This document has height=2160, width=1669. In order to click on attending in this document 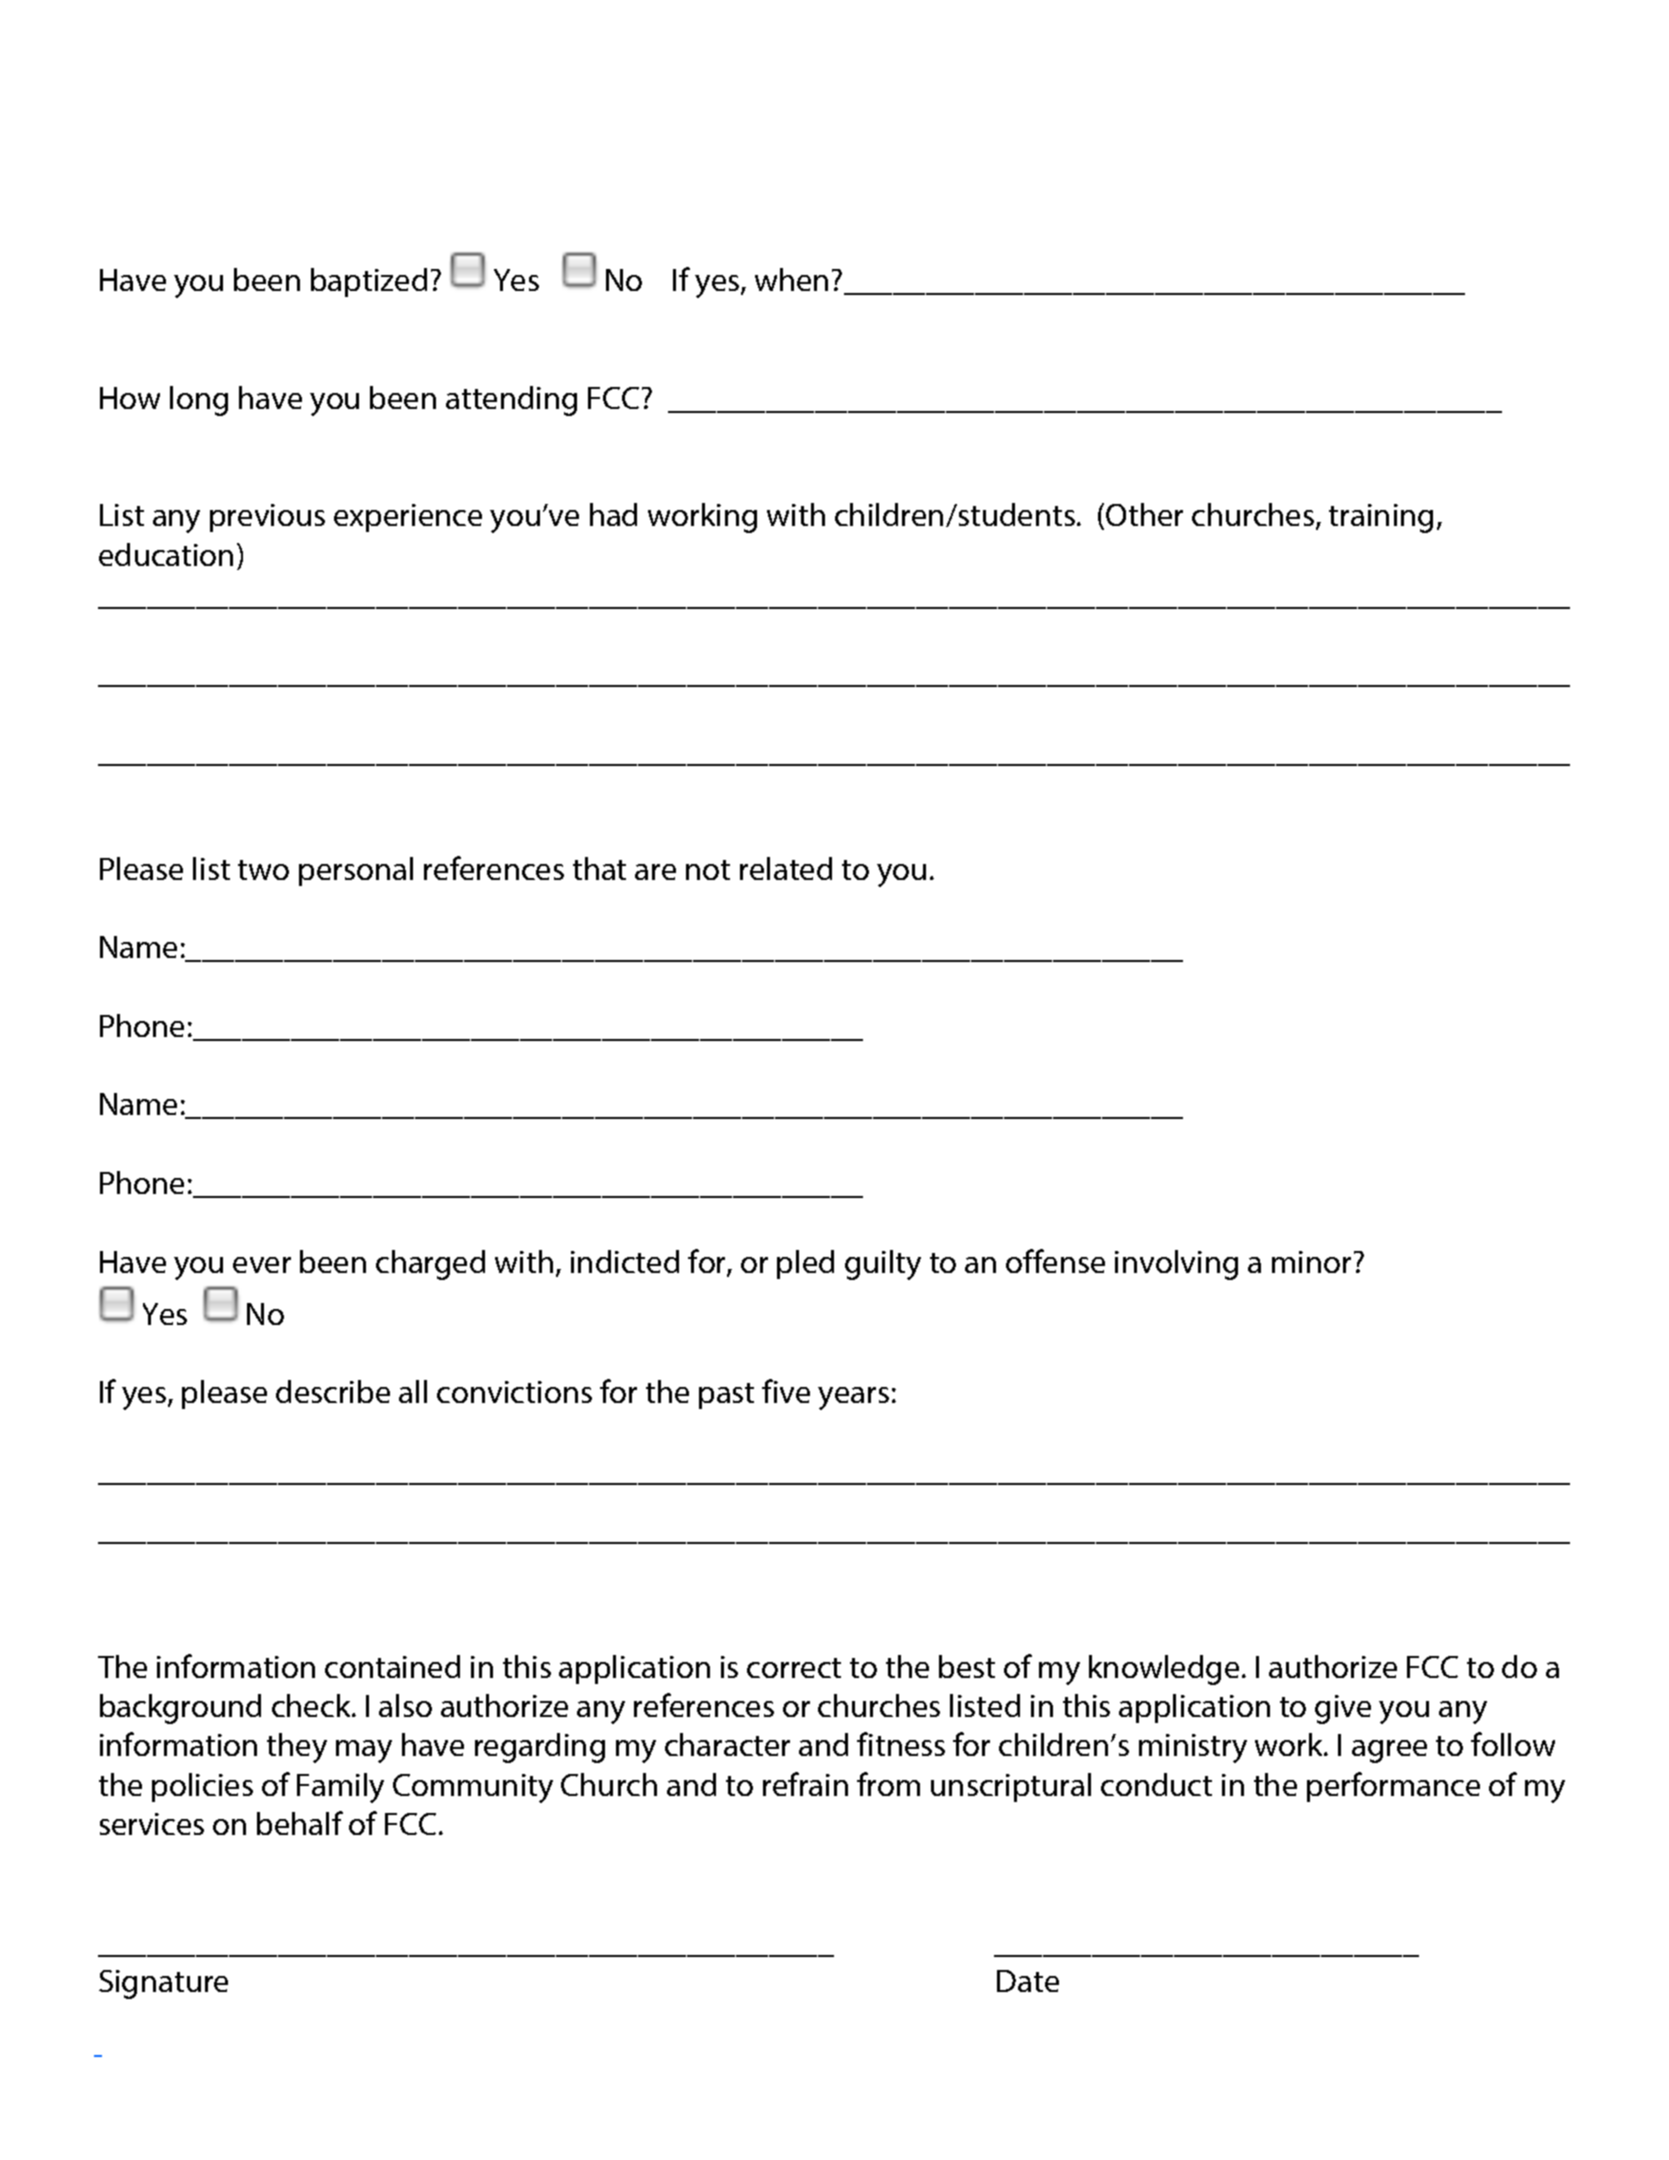, I will do `click(511, 401)`.
